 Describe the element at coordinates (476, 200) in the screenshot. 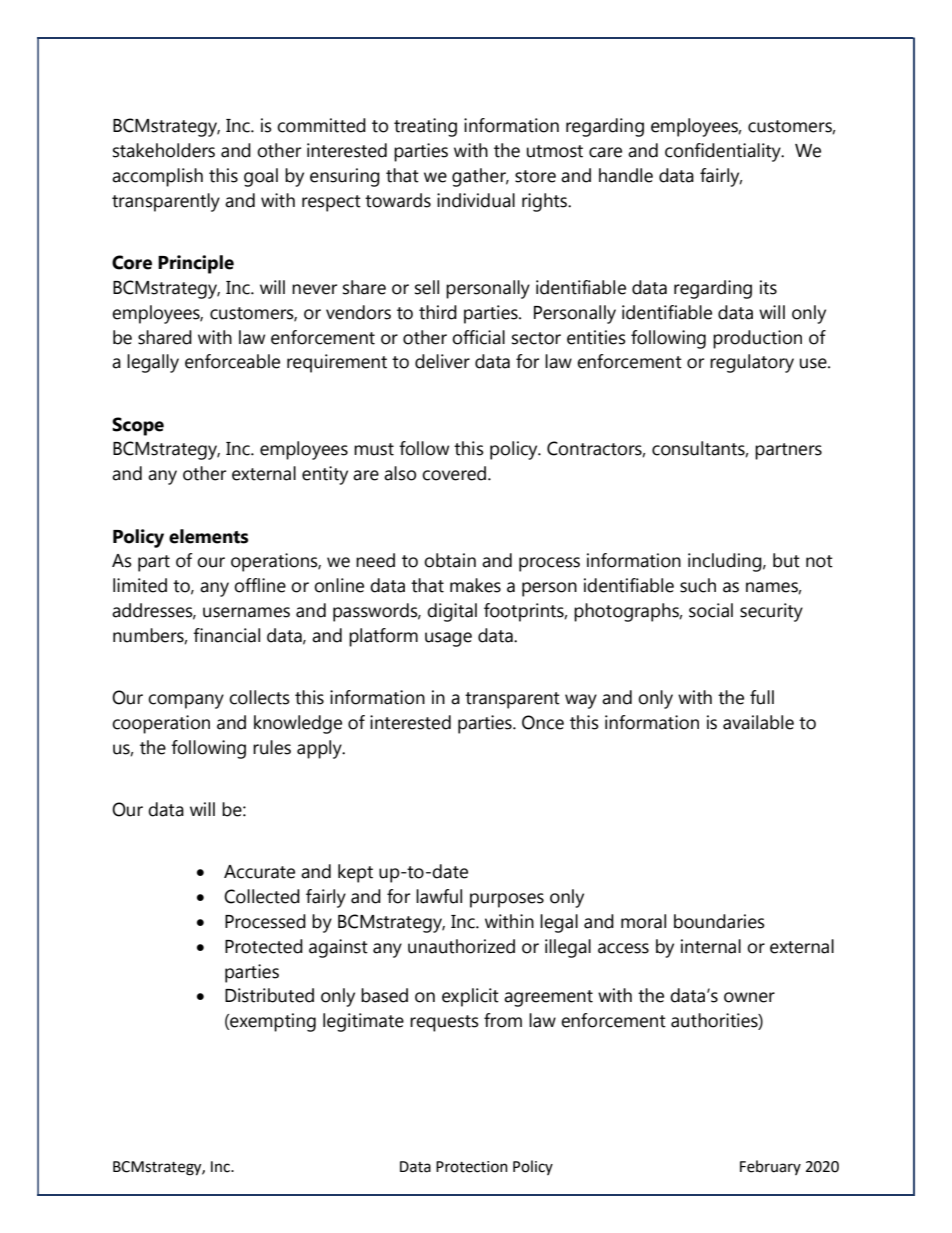

I see `individual` at that location.
